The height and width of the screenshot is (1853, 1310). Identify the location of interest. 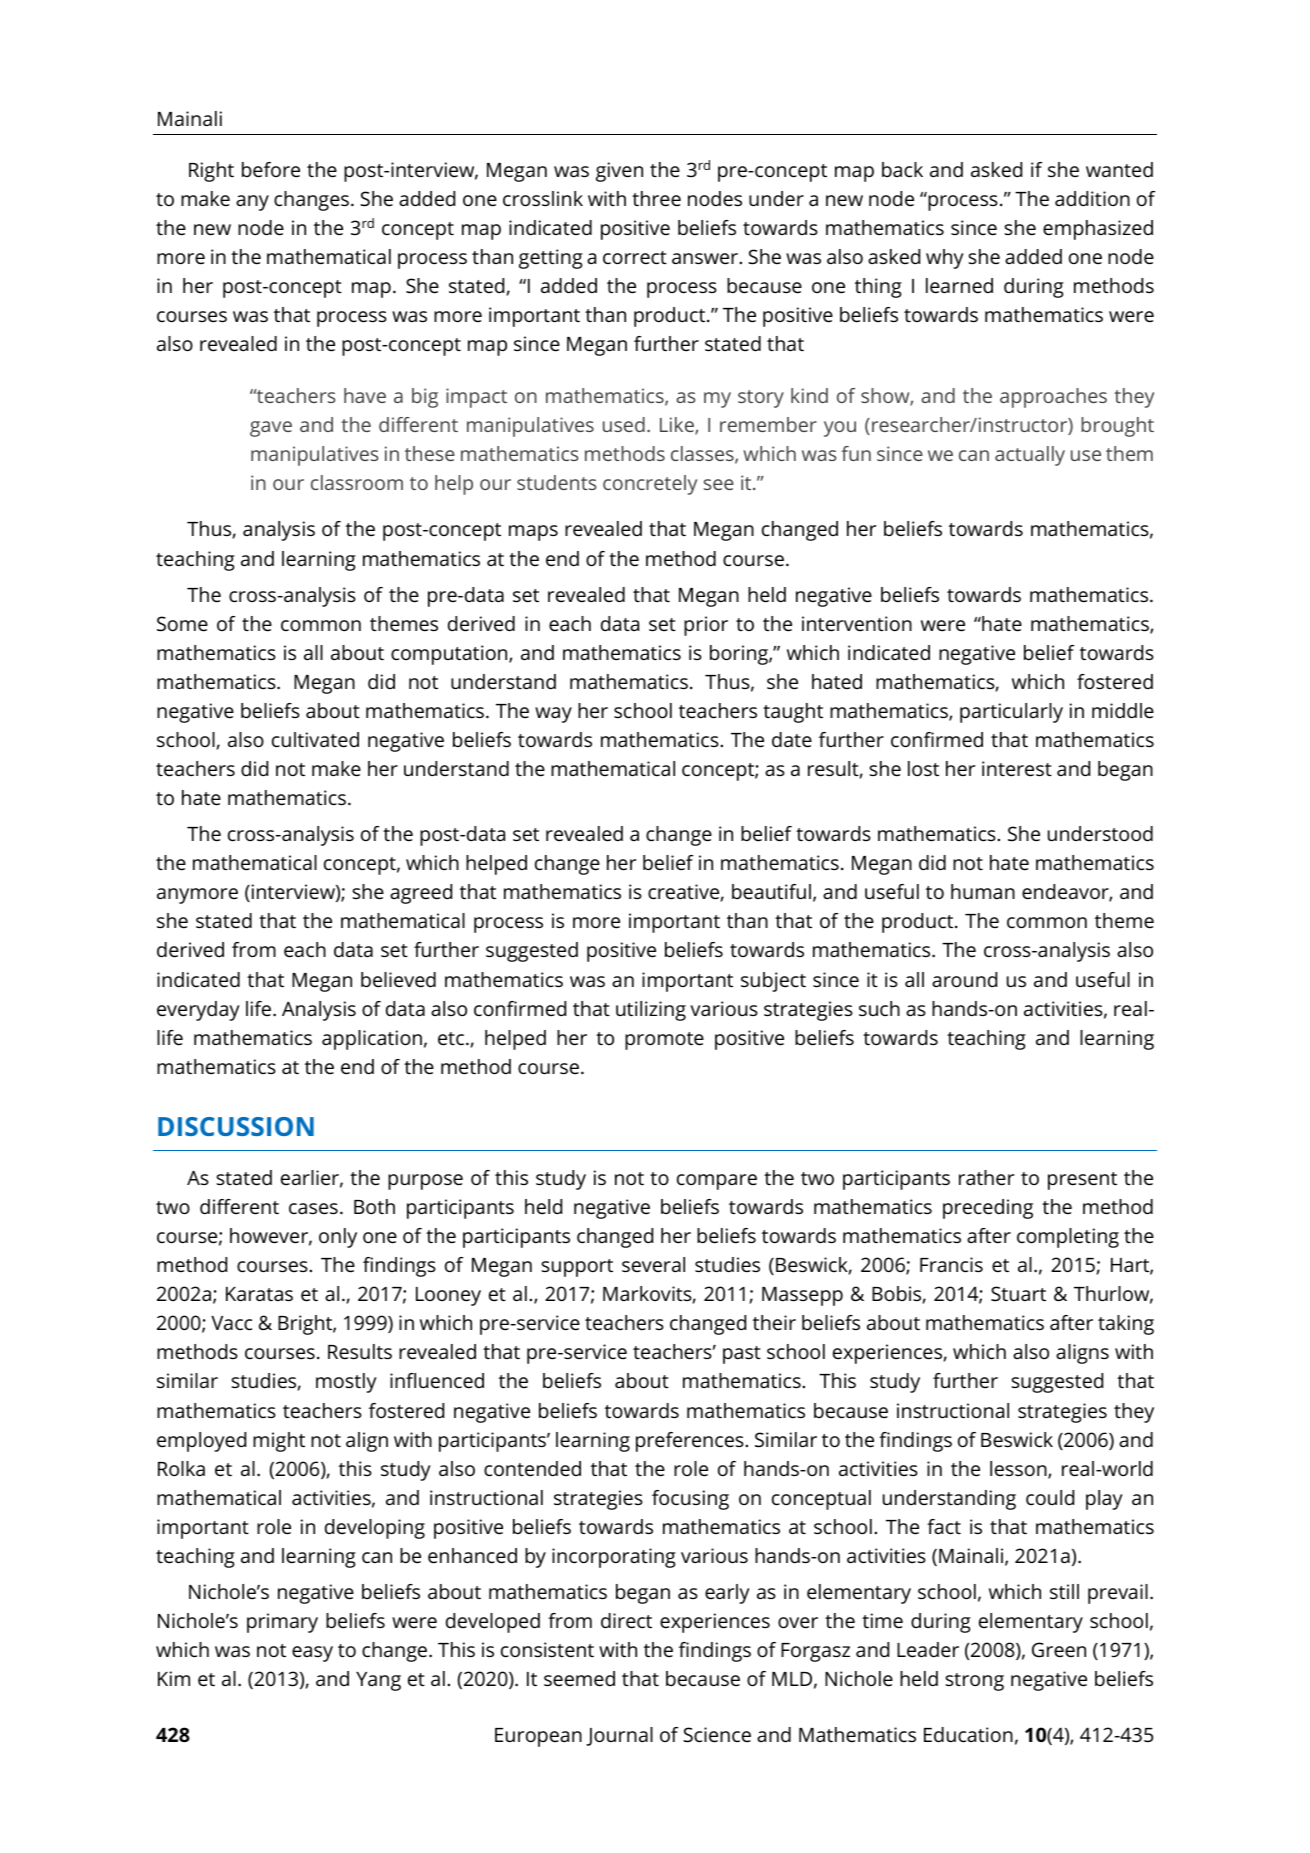
(1017, 768).
